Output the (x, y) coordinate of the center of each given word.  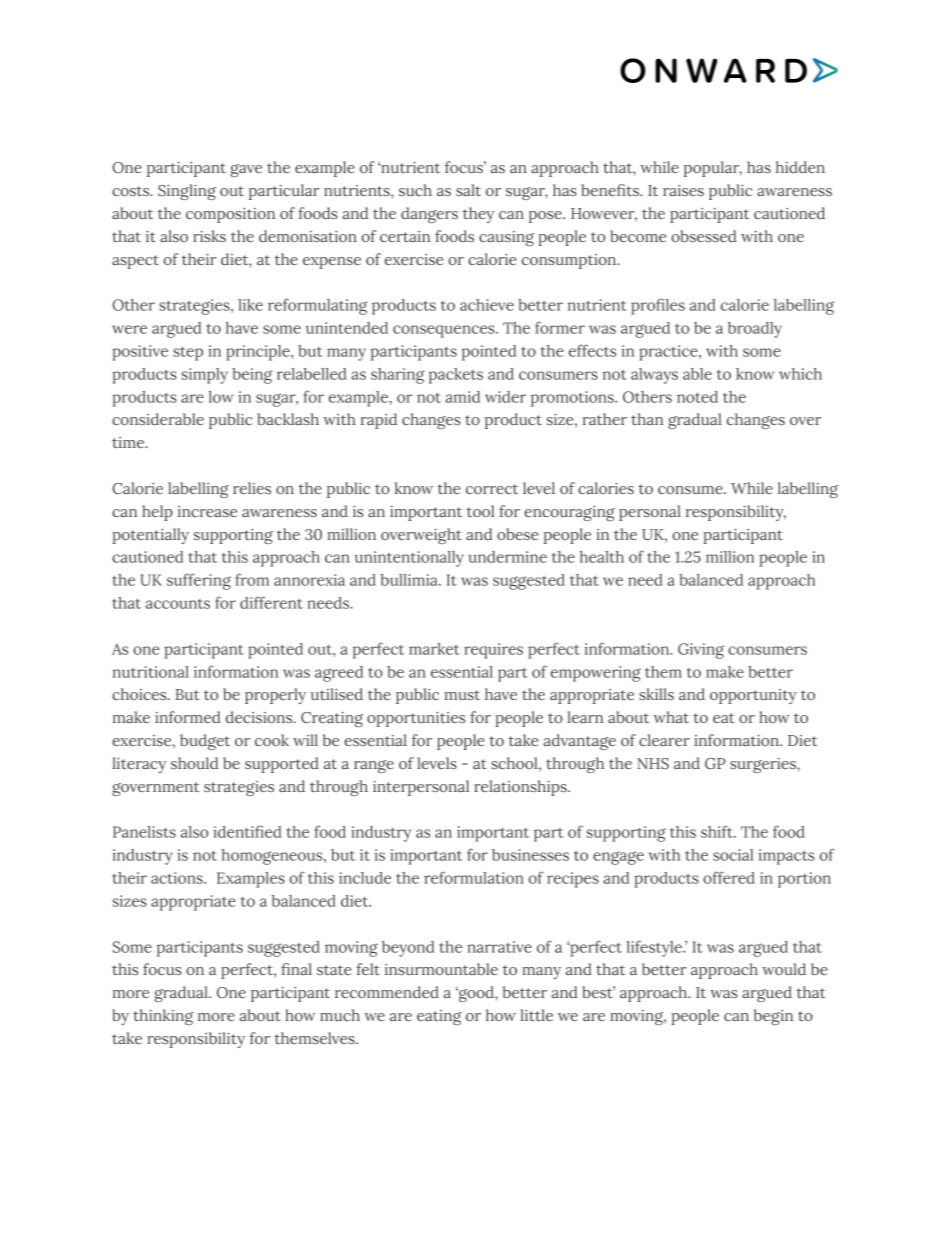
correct (492, 489)
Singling (187, 192)
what (671, 717)
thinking (163, 1017)
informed (188, 717)
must (462, 695)
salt (468, 190)
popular (713, 169)
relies (252, 488)
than (647, 419)
